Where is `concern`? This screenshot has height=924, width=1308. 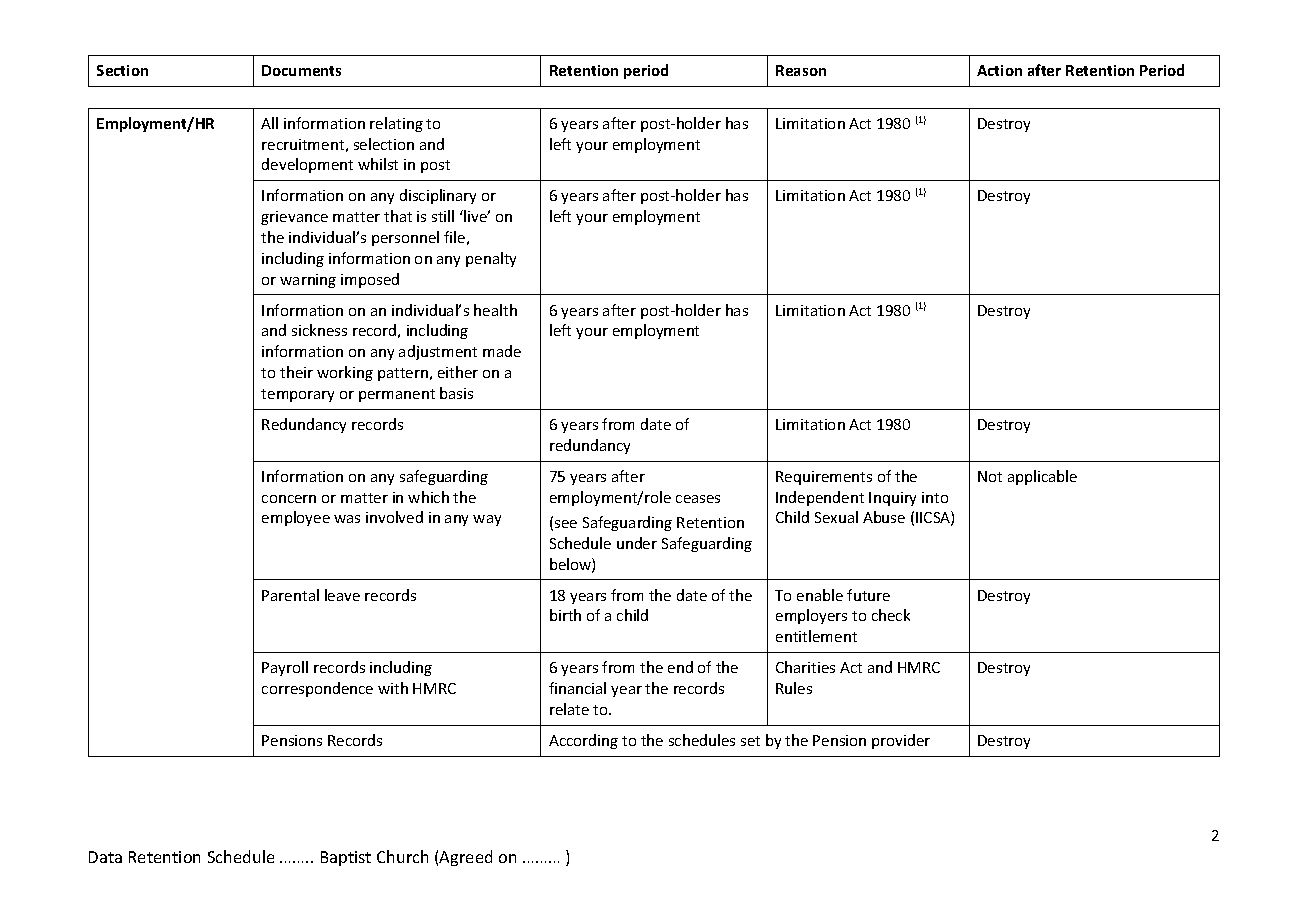
concern is located at coordinates (289, 499).
